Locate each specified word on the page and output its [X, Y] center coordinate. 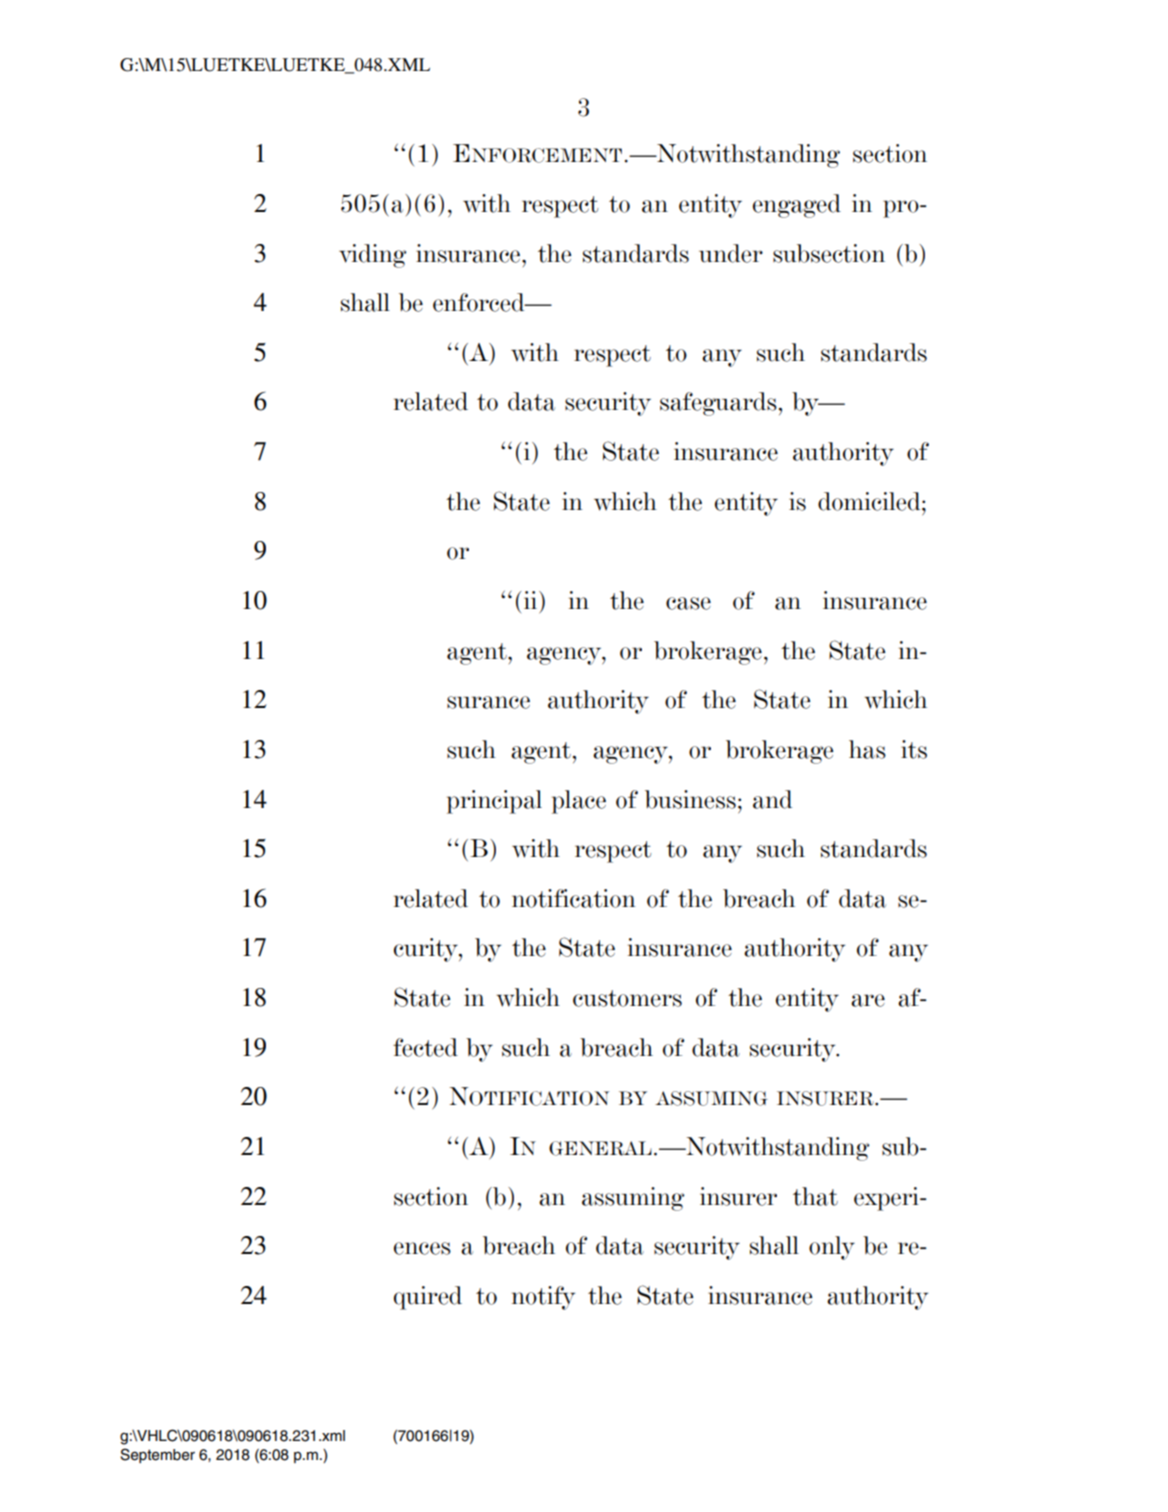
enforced [480, 302]
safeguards [718, 404]
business [690, 799]
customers [627, 998]
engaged [797, 206]
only [832, 1248]
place [579, 802]
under [731, 253]
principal [494, 802]
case [688, 603]
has [867, 749]
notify [543, 1298]
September [157, 1455]
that [815, 1196]
